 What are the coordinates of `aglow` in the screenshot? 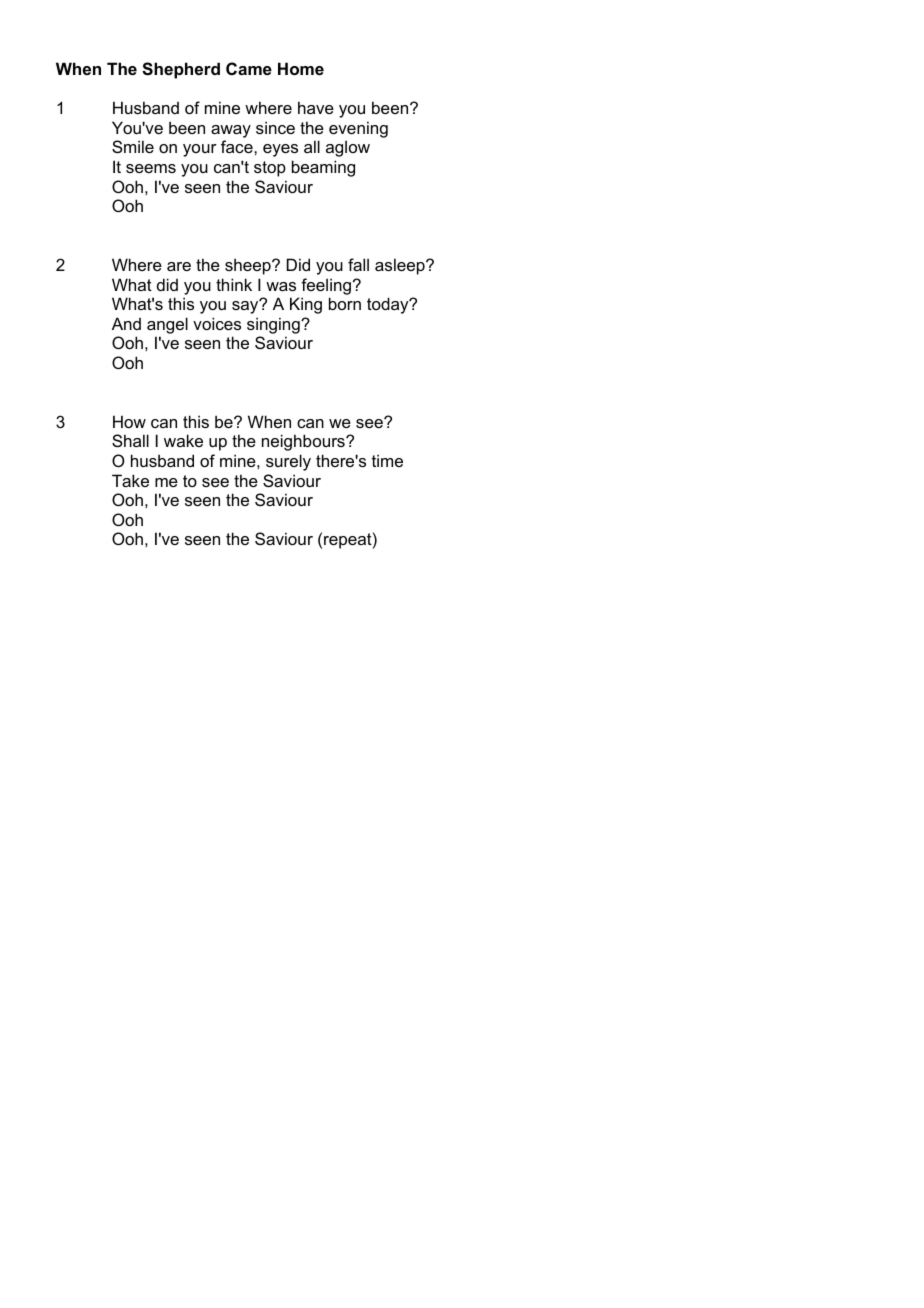 It's located at (348, 148).
